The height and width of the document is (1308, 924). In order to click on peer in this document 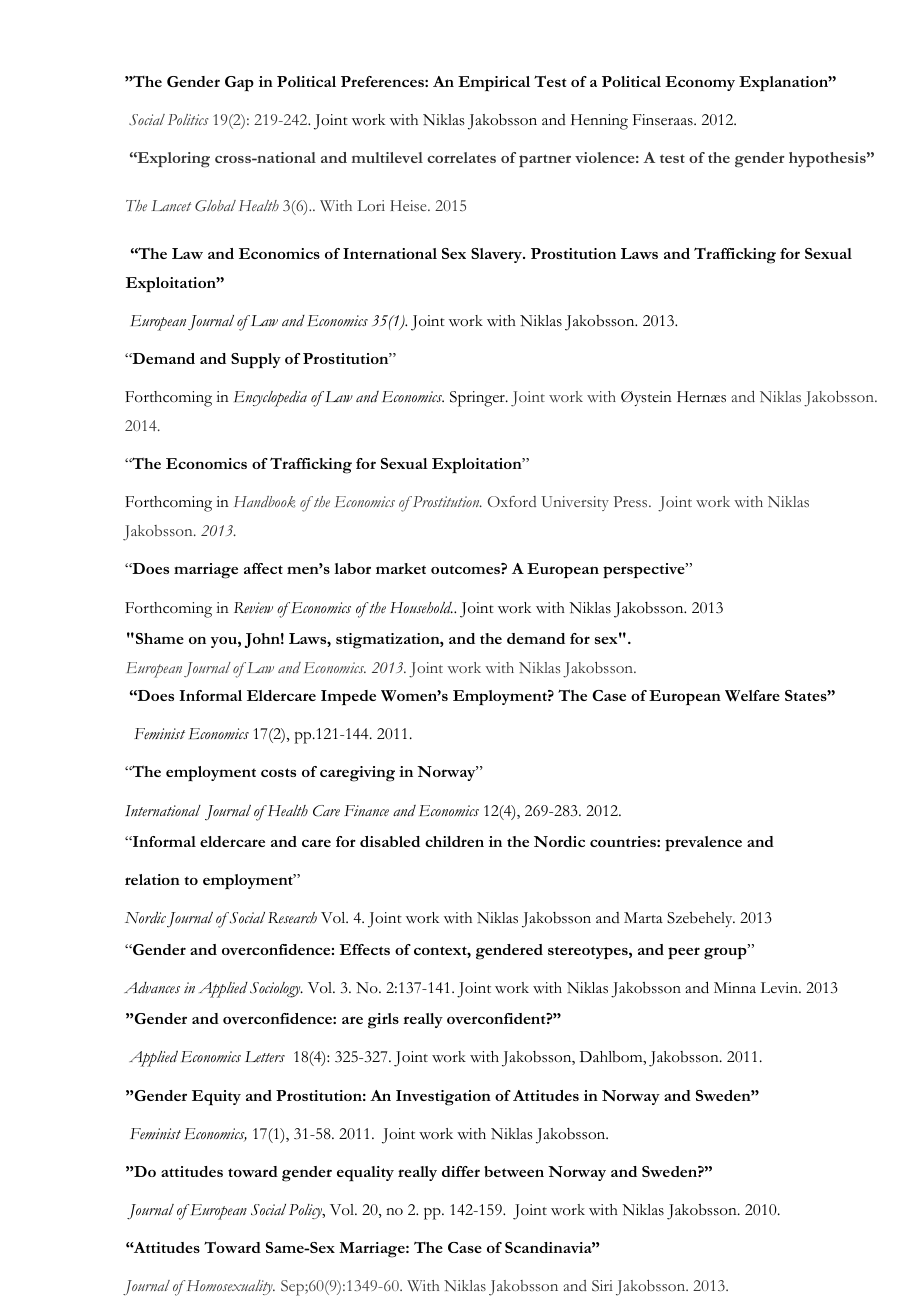, I will do `click(684, 953)`.
